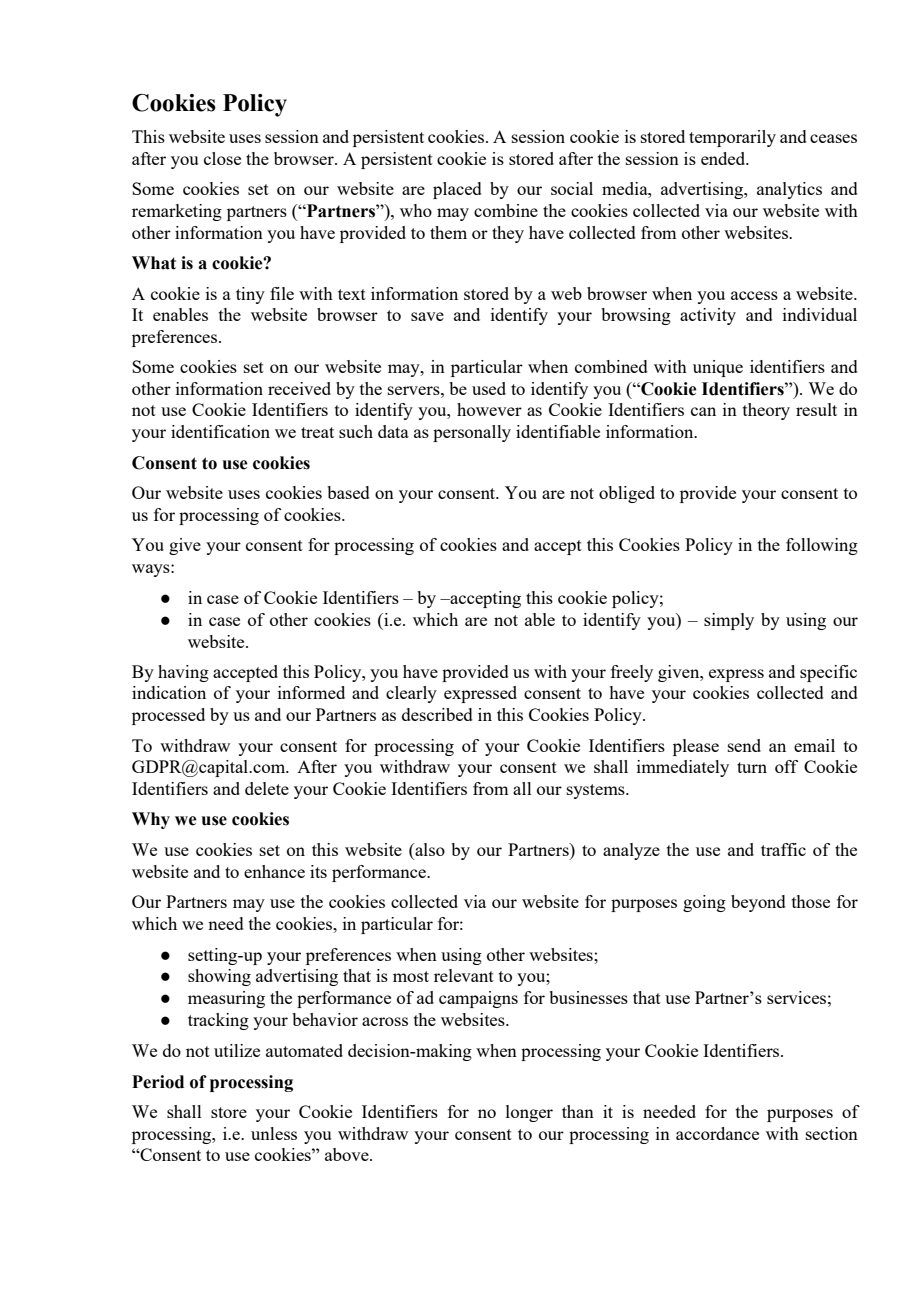 The width and height of the document is (924, 1308). What do you see at coordinates (274, 871) in the document?
I see `enhance` at bounding box center [274, 871].
